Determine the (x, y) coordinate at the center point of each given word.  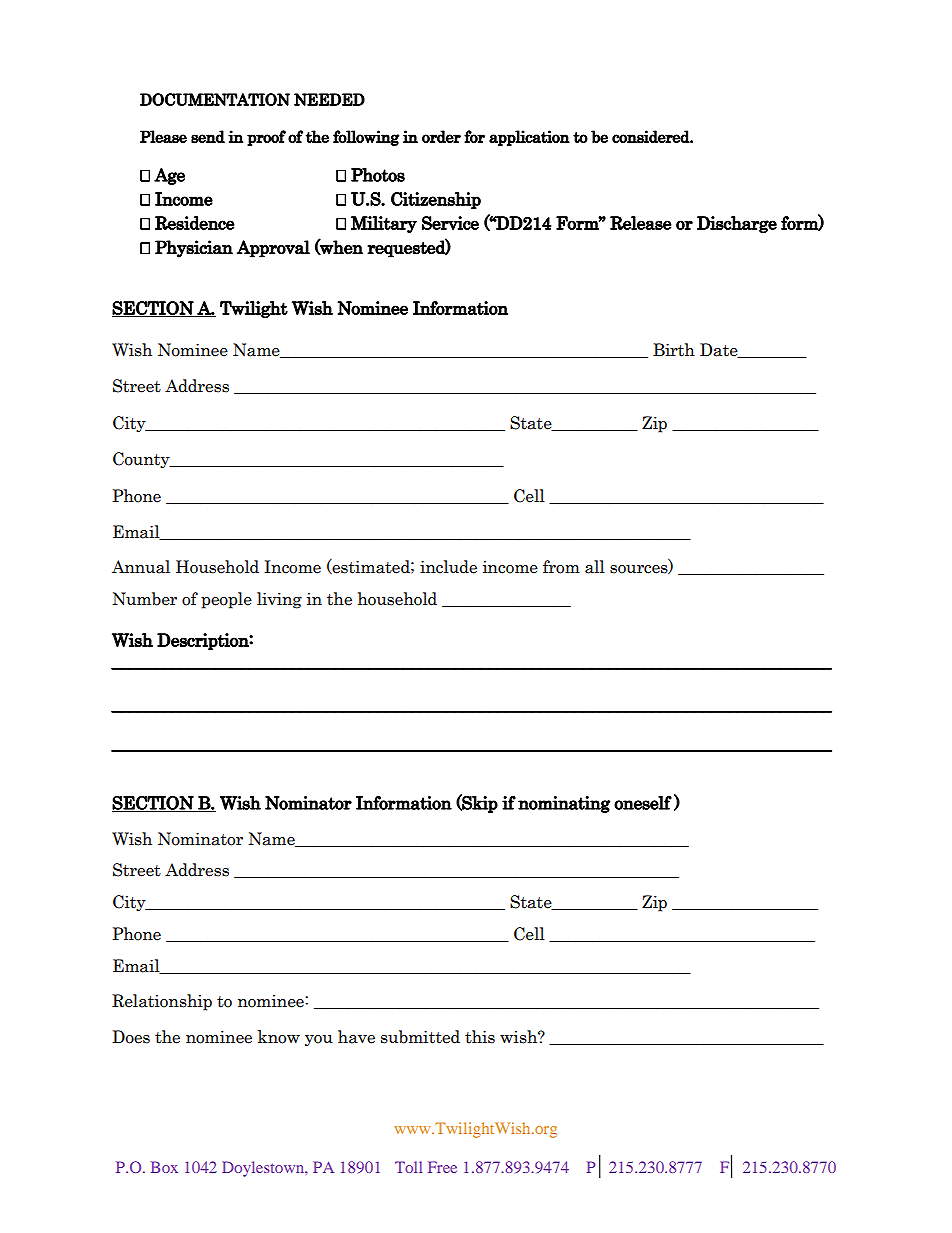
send (208, 136)
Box (164, 1167)
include (448, 567)
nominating (564, 804)
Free (442, 1167)
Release (641, 223)
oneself (643, 803)
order (441, 136)
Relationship (162, 1002)
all (595, 567)
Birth (674, 350)
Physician (194, 249)
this (480, 1037)
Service (450, 223)
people (226, 600)
